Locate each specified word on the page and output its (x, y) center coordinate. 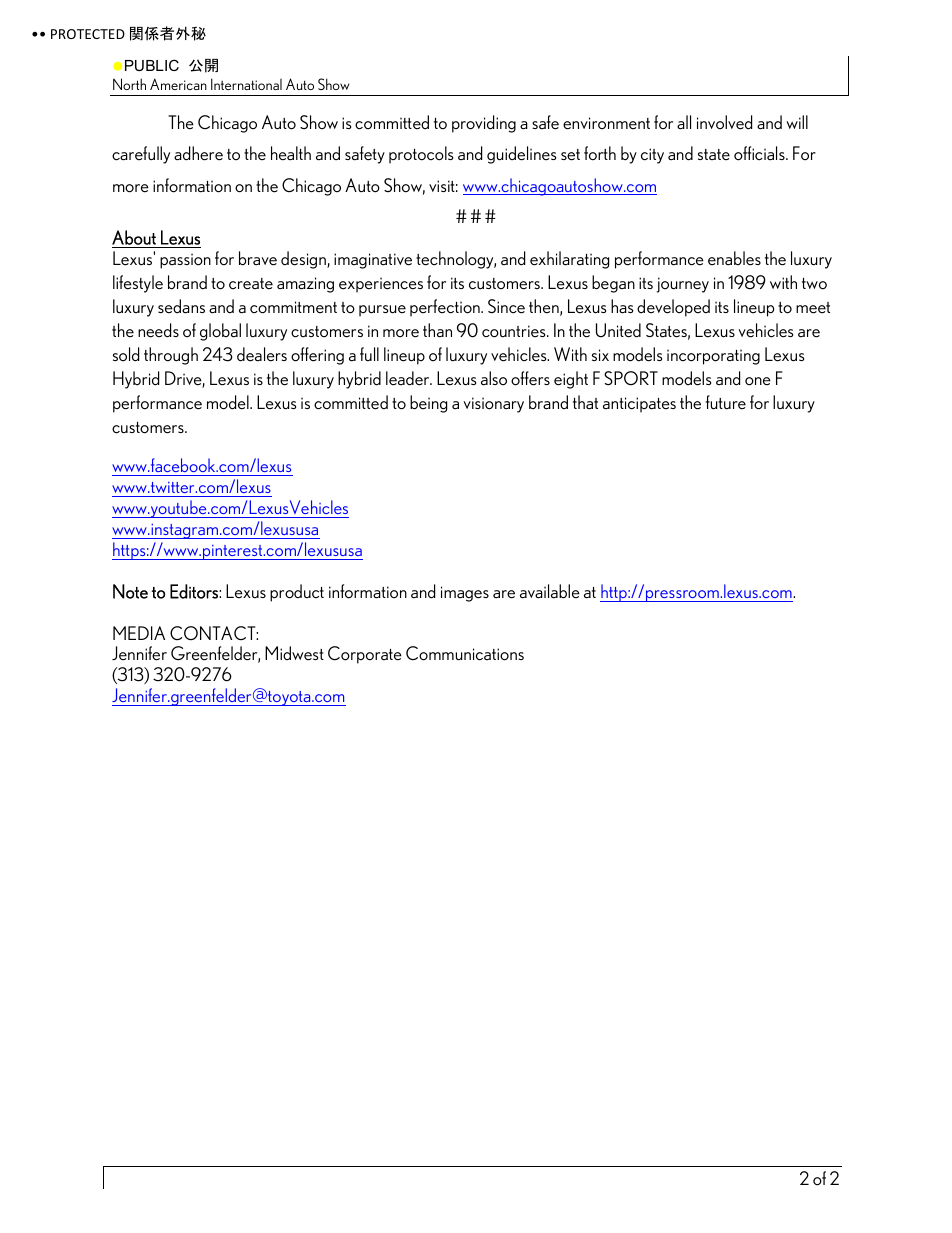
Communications (465, 653)
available (550, 591)
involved (724, 122)
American (178, 84)
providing (484, 124)
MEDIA (139, 633)
